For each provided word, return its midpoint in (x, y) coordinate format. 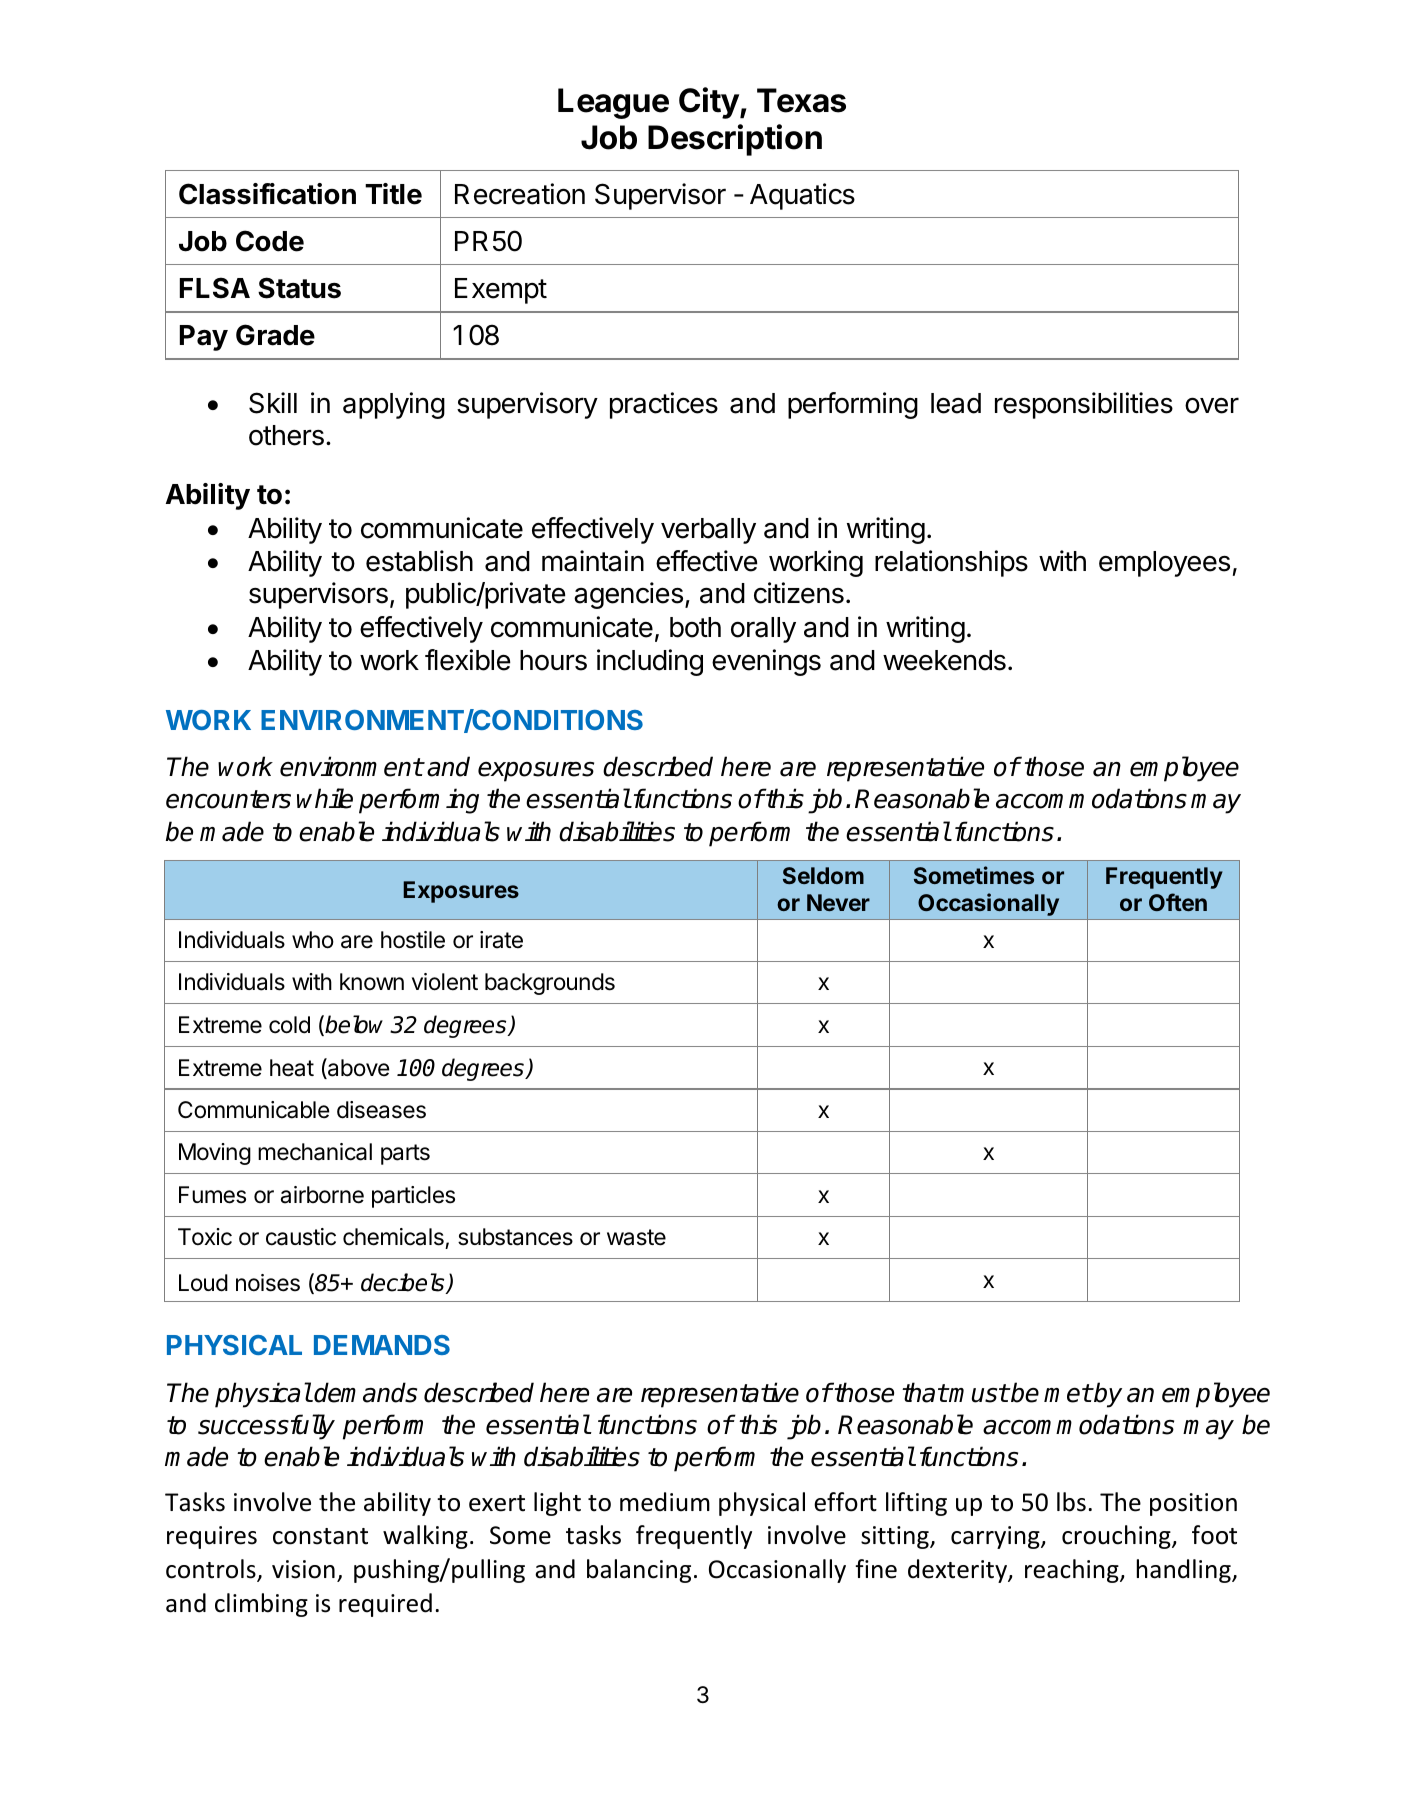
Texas (801, 100)
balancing (639, 1571)
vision (303, 1569)
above (357, 1068)
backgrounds (550, 984)
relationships (951, 563)
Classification (267, 194)
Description (735, 140)
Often (1178, 902)
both (695, 627)
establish (419, 561)
